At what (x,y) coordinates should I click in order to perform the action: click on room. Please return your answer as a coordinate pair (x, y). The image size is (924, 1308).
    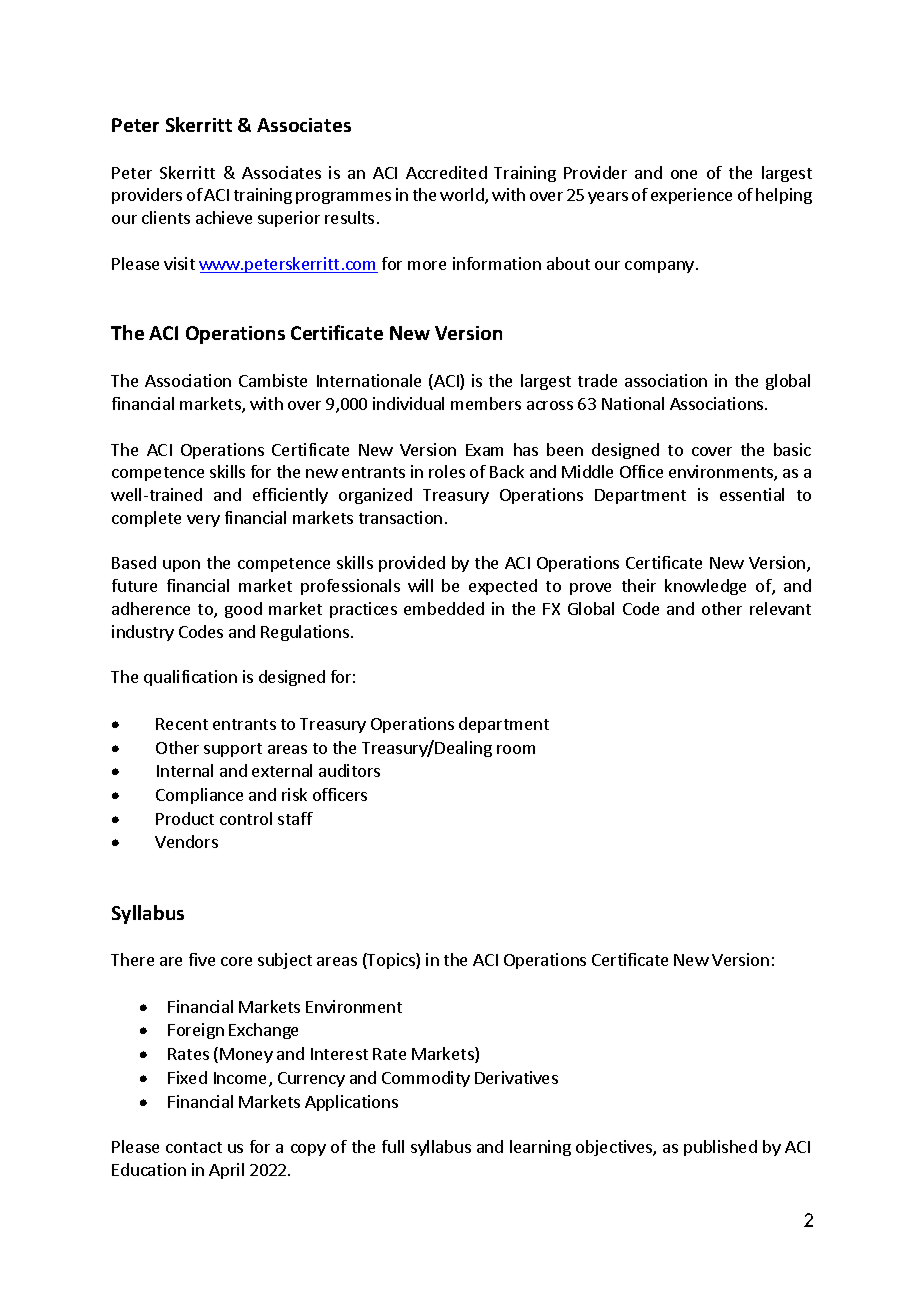
    Looking at the image, I should click on (516, 749).
